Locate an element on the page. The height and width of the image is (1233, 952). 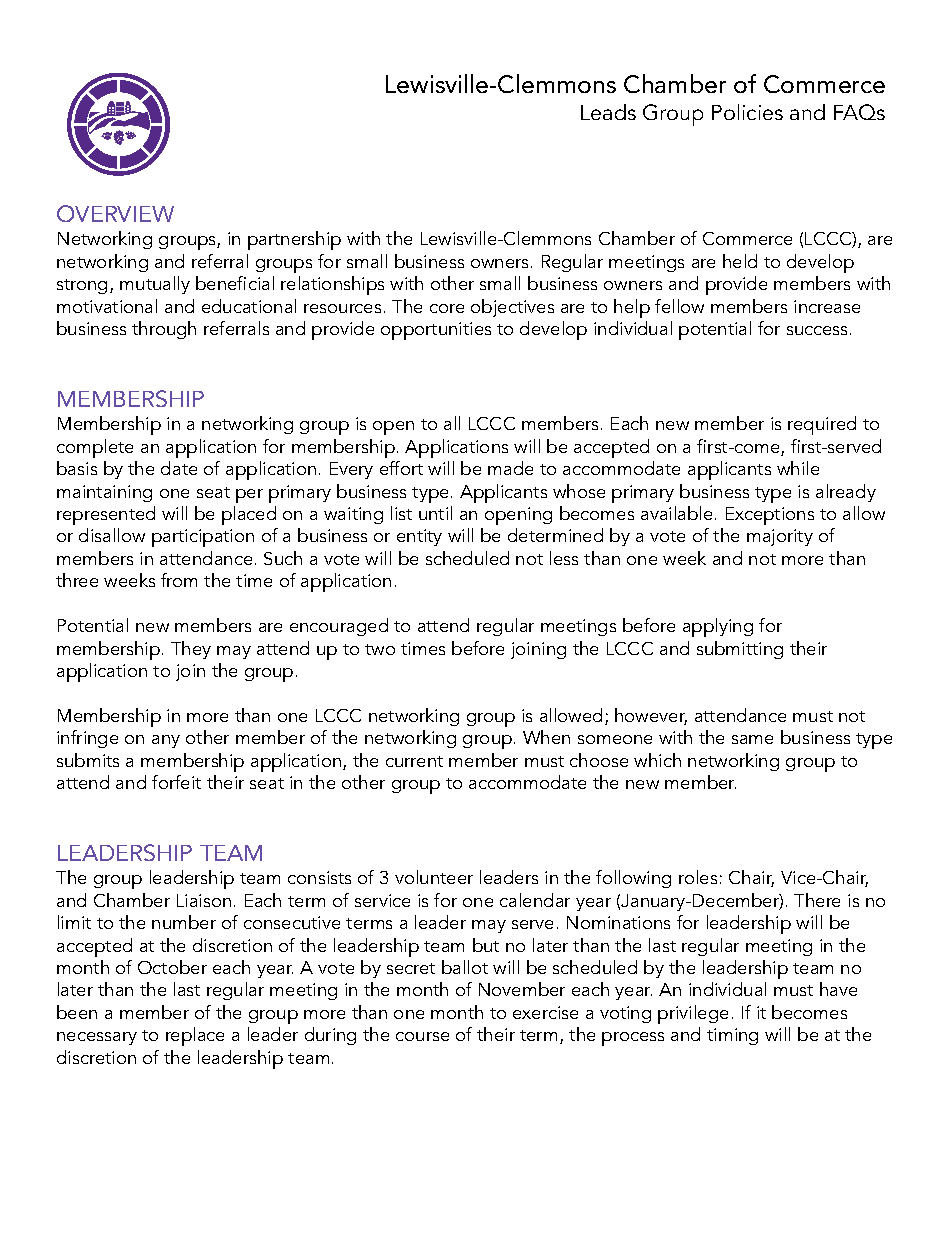
Leads is located at coordinates (608, 112).
